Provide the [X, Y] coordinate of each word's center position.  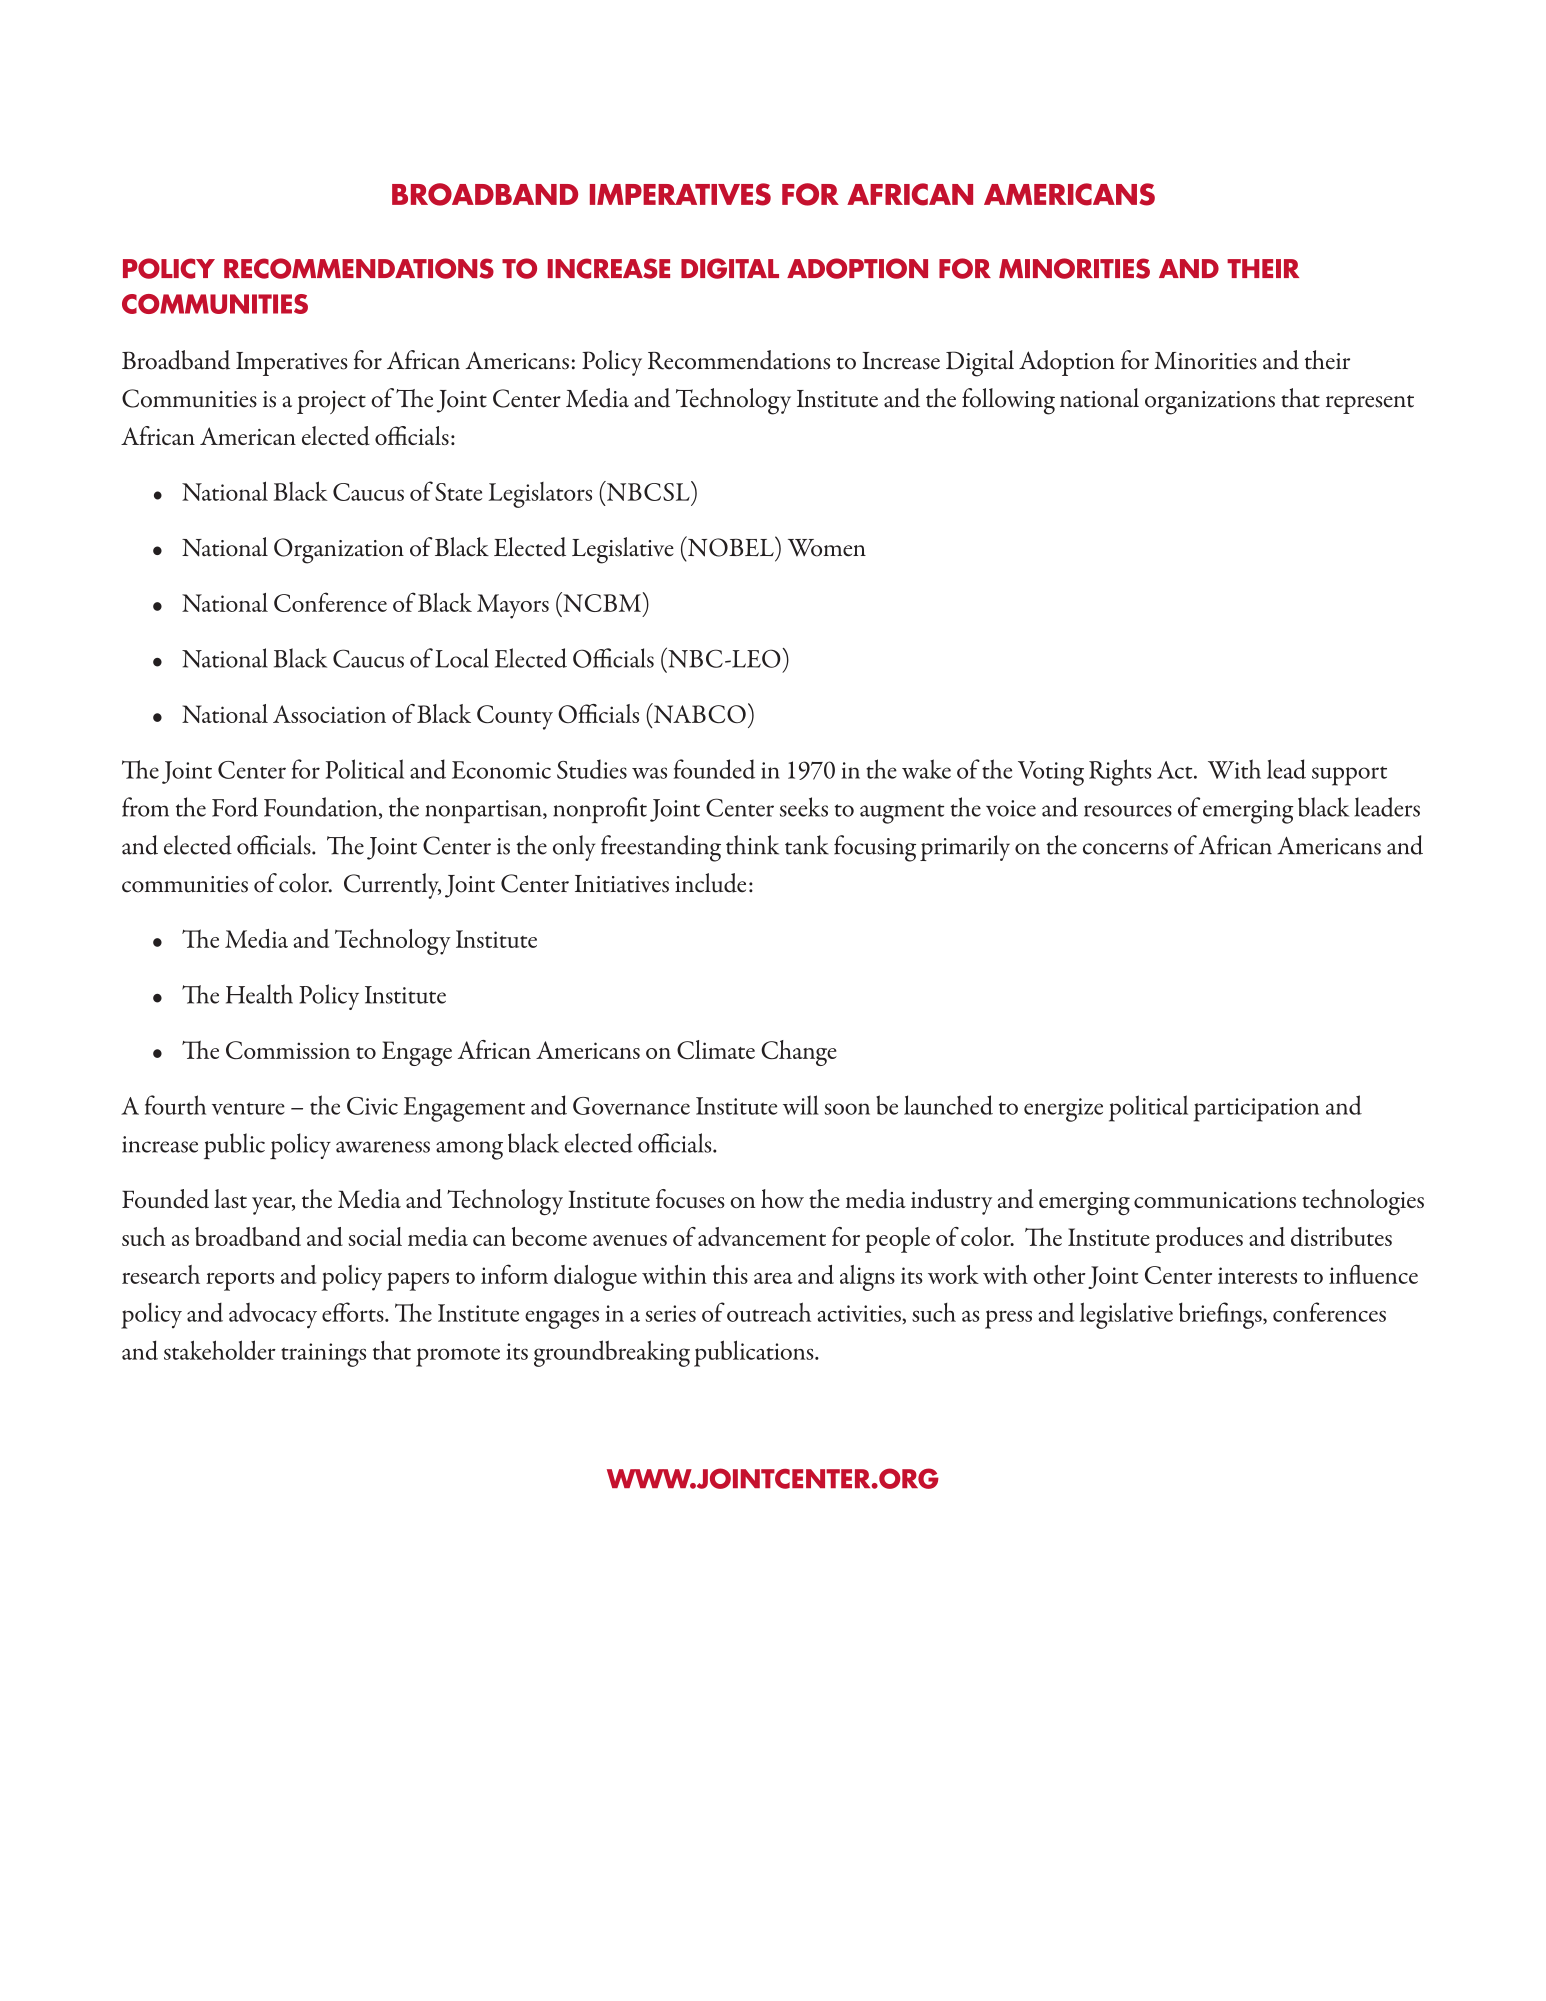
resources [1128, 811]
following [1008, 401]
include [710, 883]
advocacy [273, 1316]
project [331, 402]
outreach [769, 1312]
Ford [235, 807]
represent [1370, 404]
